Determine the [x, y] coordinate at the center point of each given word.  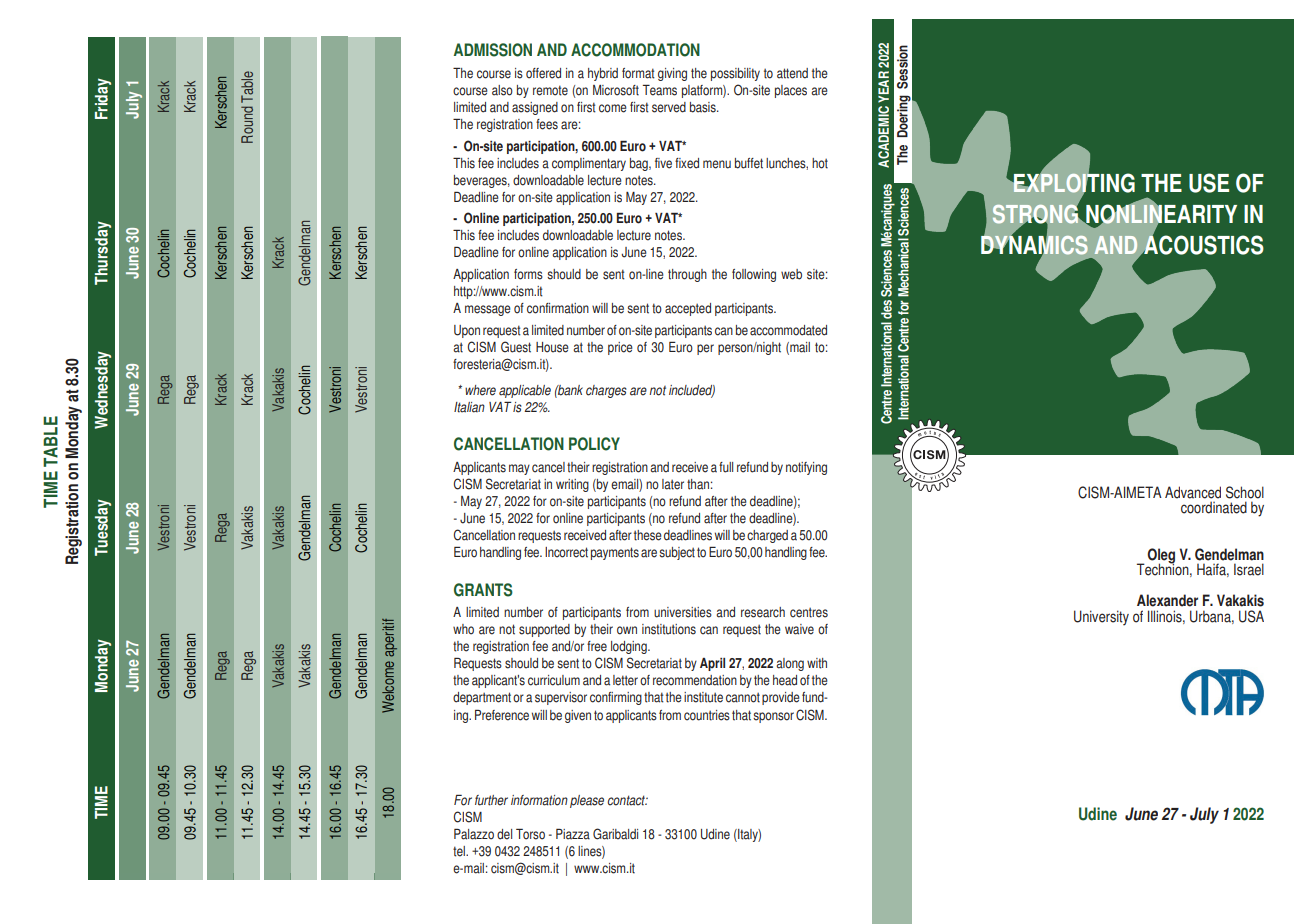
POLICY [594, 444]
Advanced [1193, 492]
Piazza [573, 834]
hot [820, 163]
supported [544, 630]
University [1101, 618]
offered [543, 73]
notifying [806, 468]
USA [1251, 616]
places [791, 91]
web [791, 274]
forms [528, 274]
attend [792, 73]
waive [799, 629]
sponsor [773, 717]
